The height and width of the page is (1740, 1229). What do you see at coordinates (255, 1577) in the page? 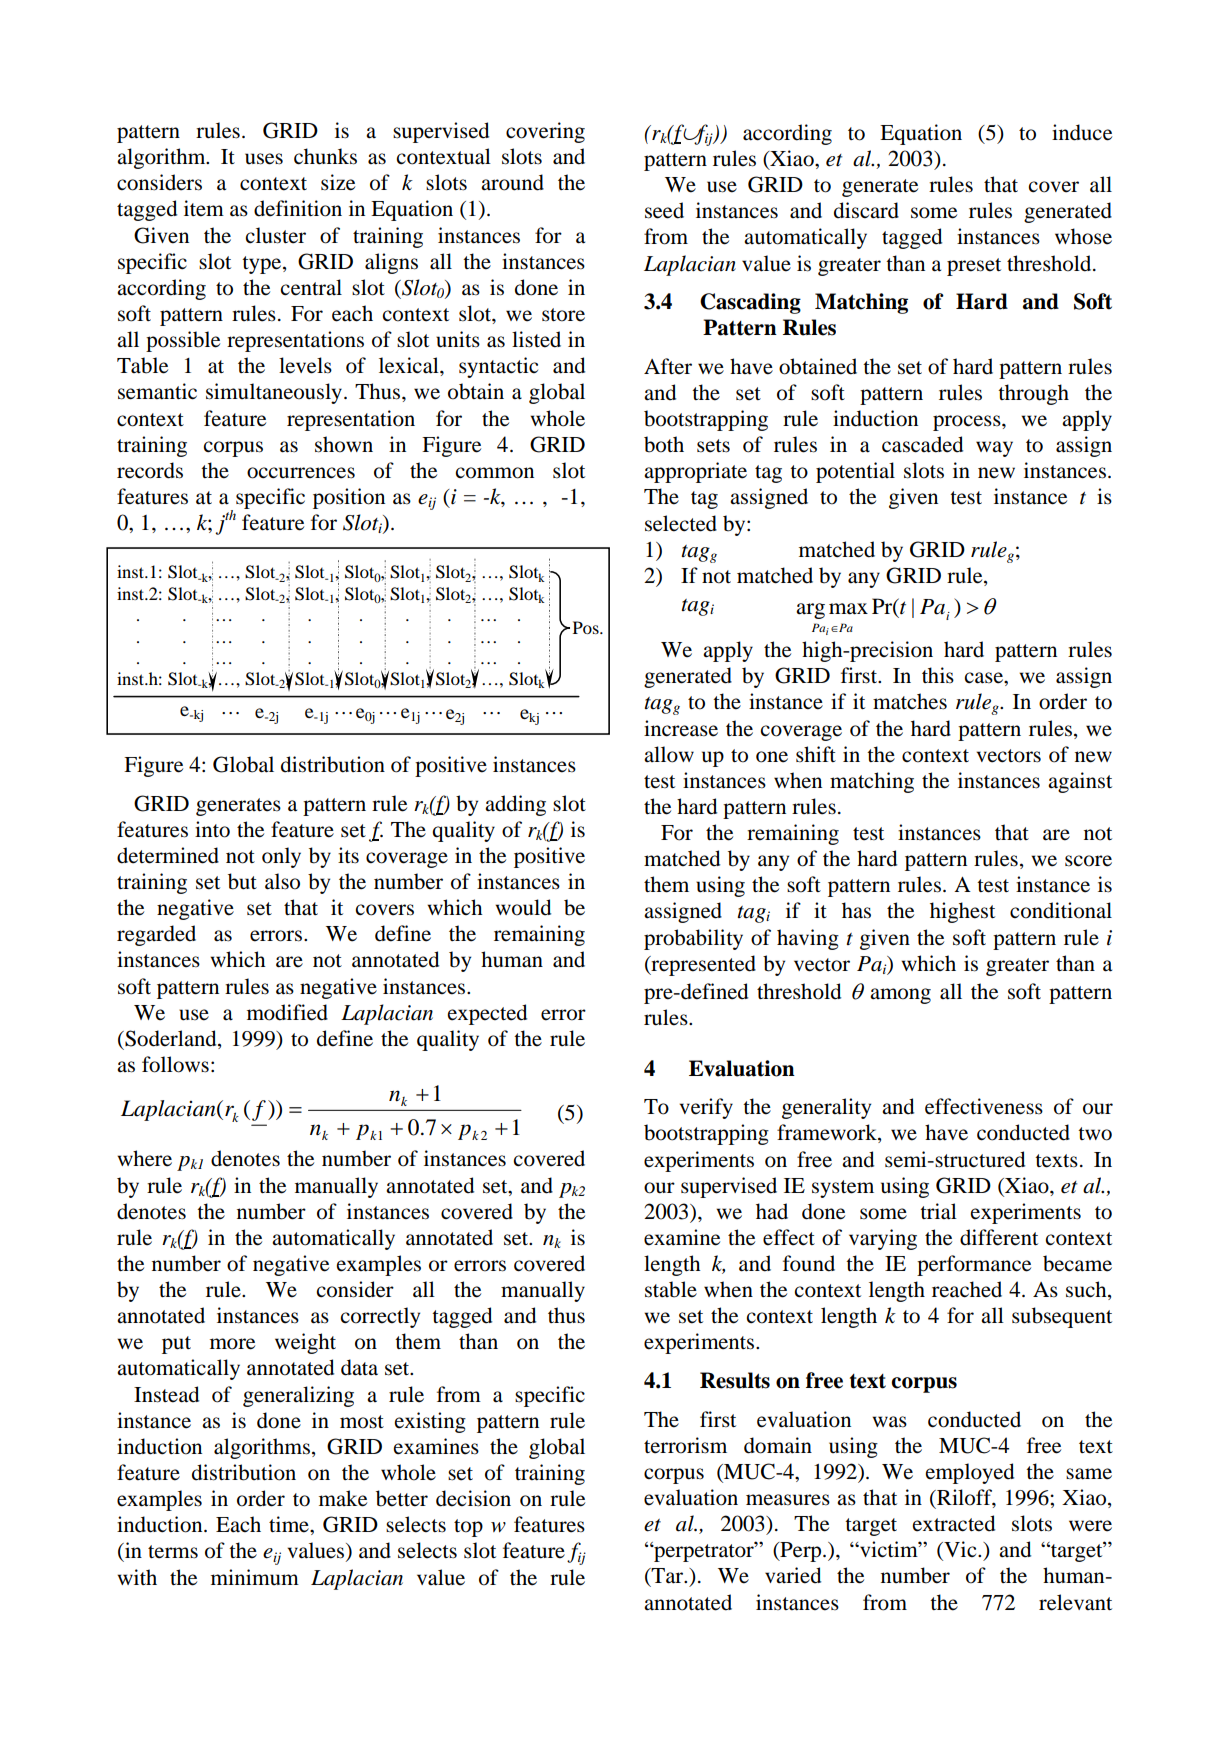
I see `minimum` at bounding box center [255, 1577].
